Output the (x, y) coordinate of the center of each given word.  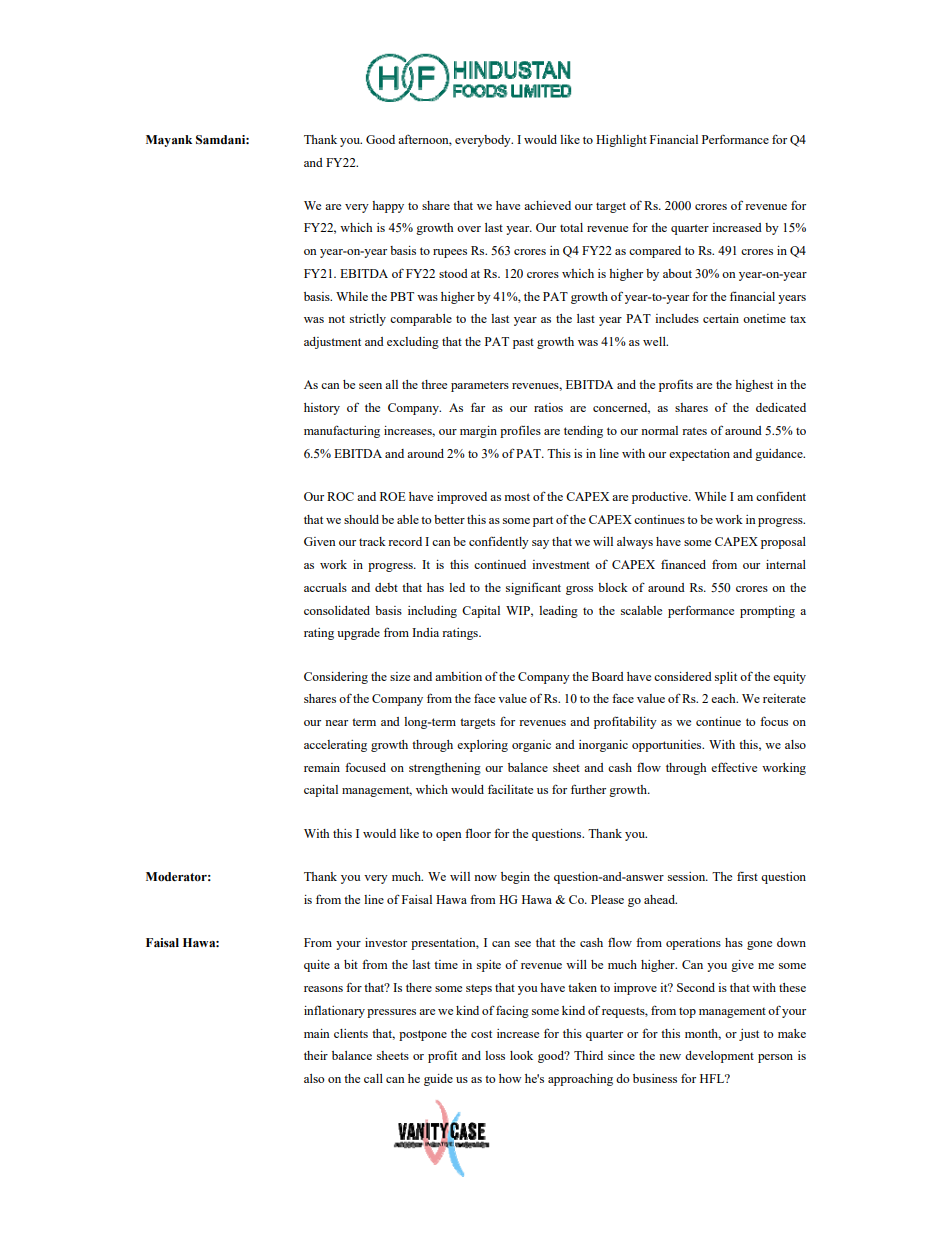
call (373, 1078)
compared (655, 252)
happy (388, 207)
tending (583, 432)
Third (588, 1055)
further (588, 789)
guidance (780, 455)
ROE (393, 496)
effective (734, 767)
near (336, 723)
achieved (547, 205)
